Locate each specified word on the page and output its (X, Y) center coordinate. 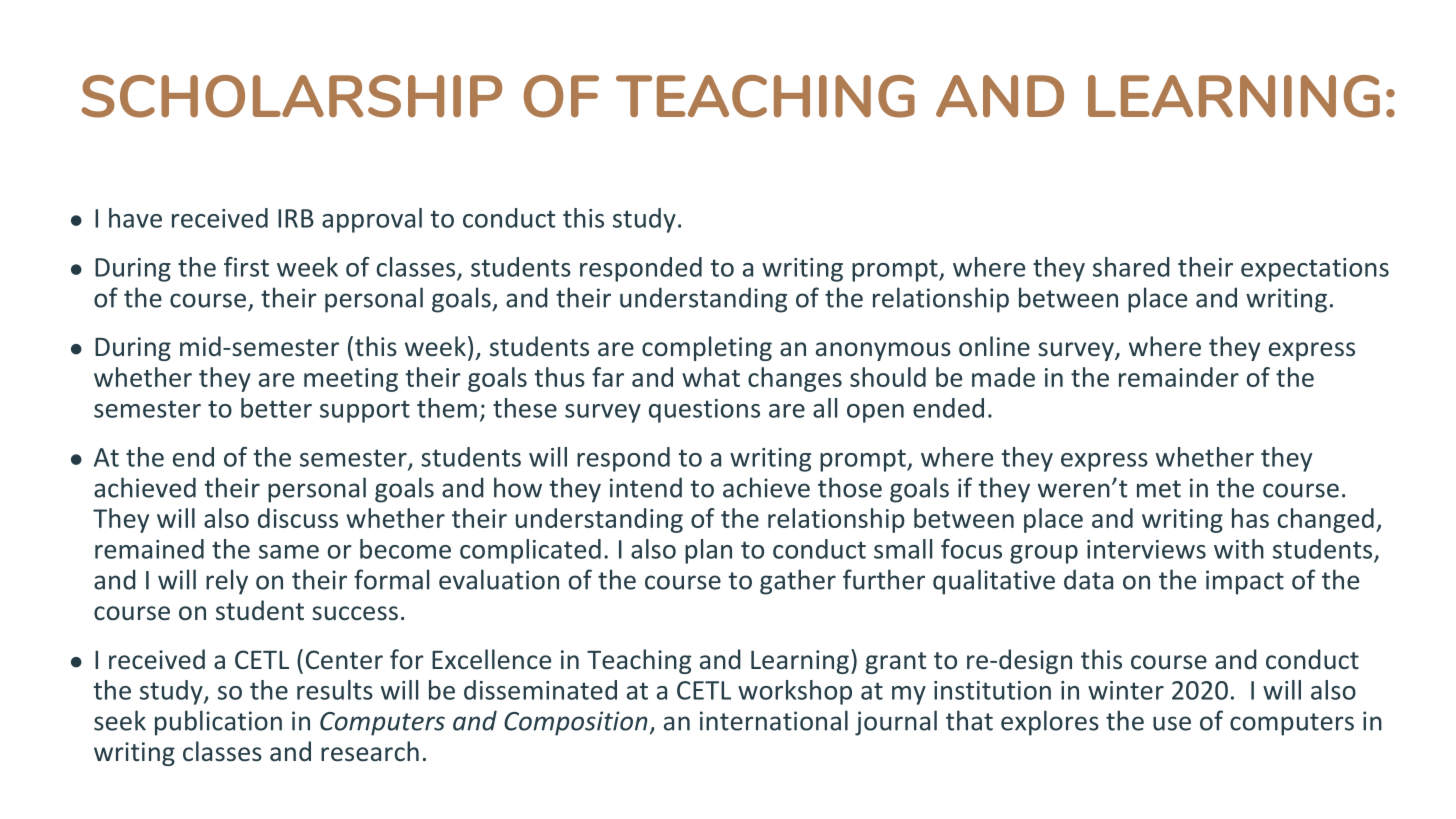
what (711, 377)
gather (798, 582)
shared (1131, 267)
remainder (1179, 377)
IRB (296, 218)
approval (372, 220)
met (1159, 489)
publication (218, 723)
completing (707, 348)
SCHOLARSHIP (292, 96)
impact (1245, 582)
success (355, 613)
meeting (351, 380)
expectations (1315, 270)
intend (646, 487)
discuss (298, 518)
